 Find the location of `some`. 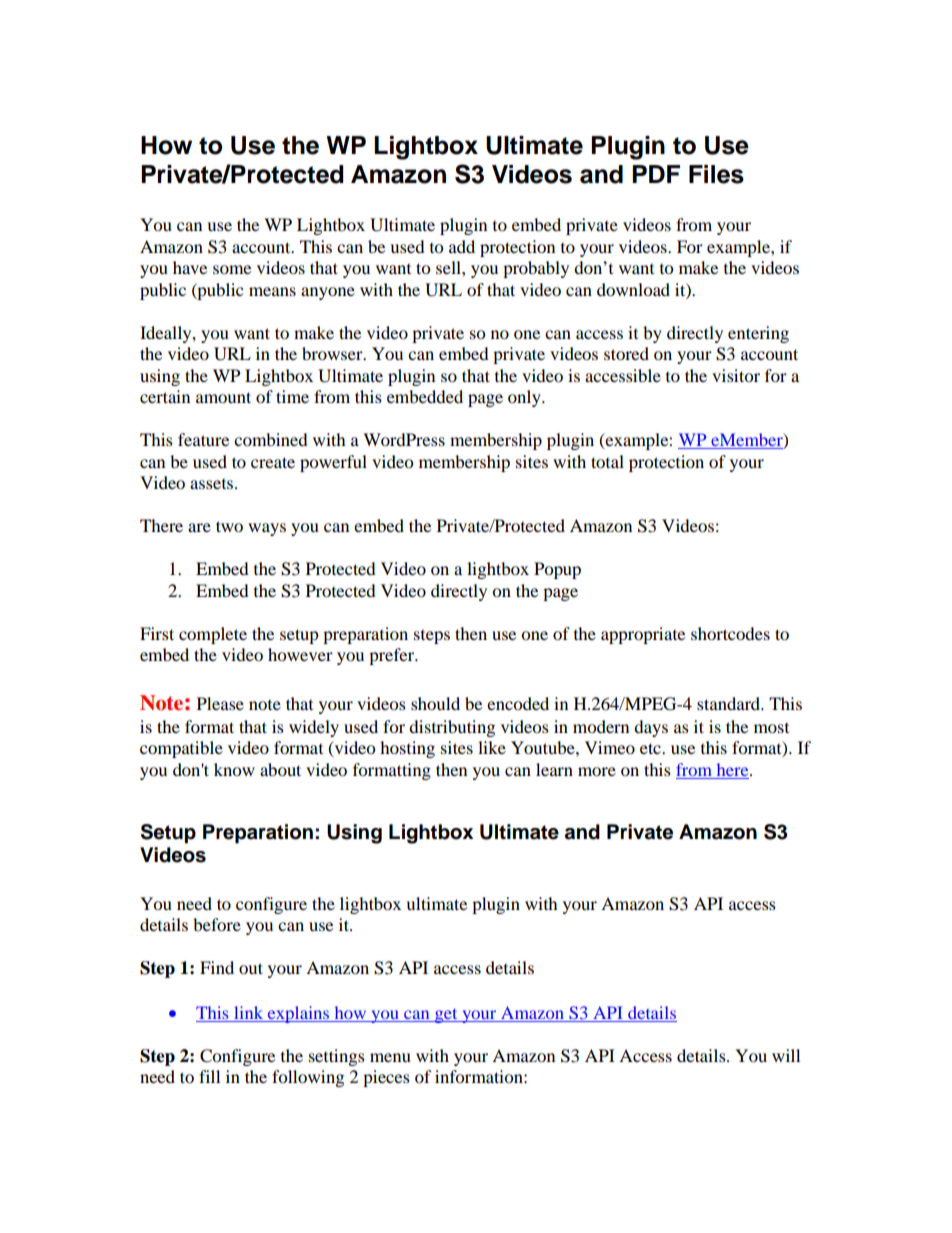

some is located at coordinates (232, 269).
